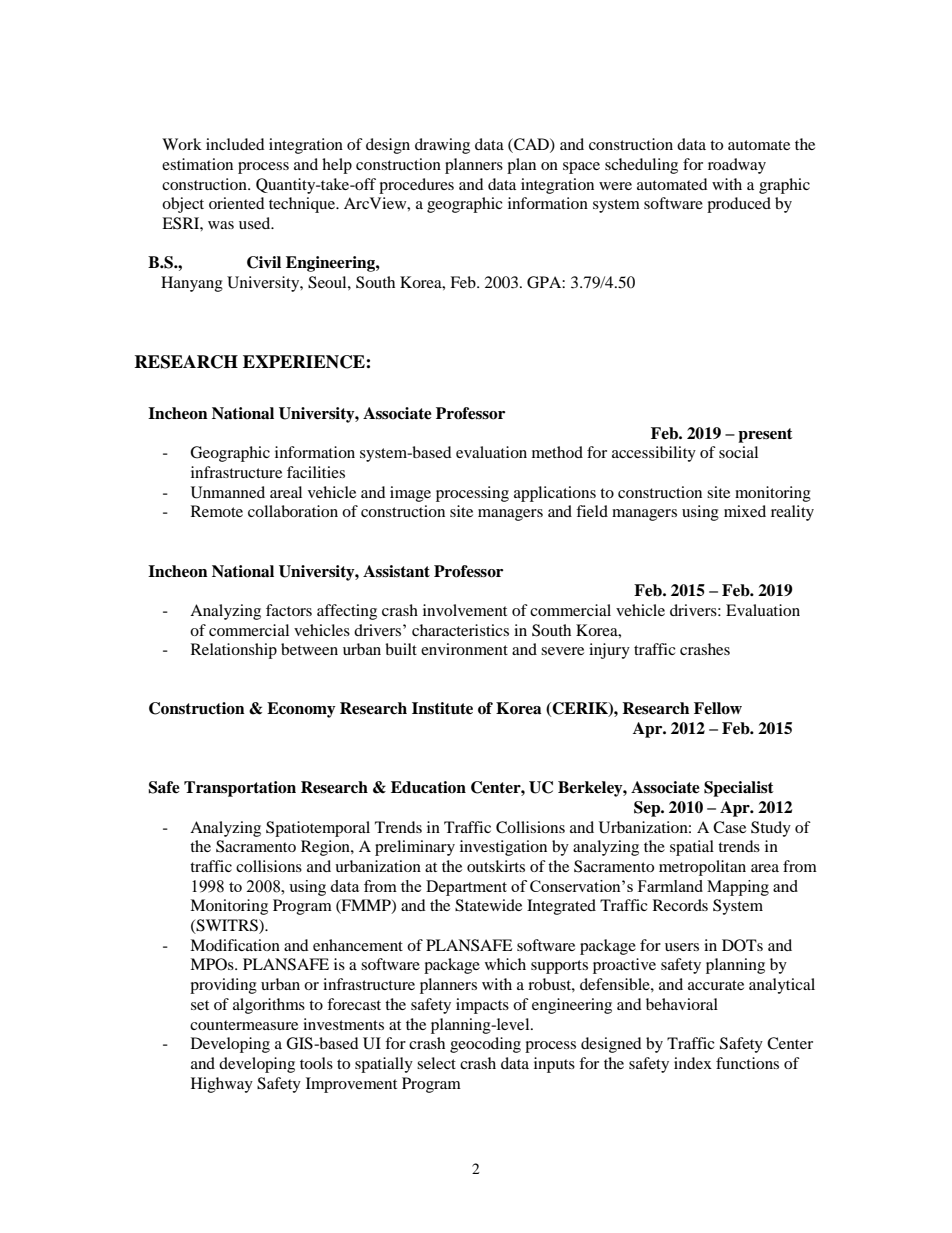 The height and width of the screenshot is (1233, 952). Describe the element at coordinates (289, 610) in the screenshot. I see `factors` at that location.
